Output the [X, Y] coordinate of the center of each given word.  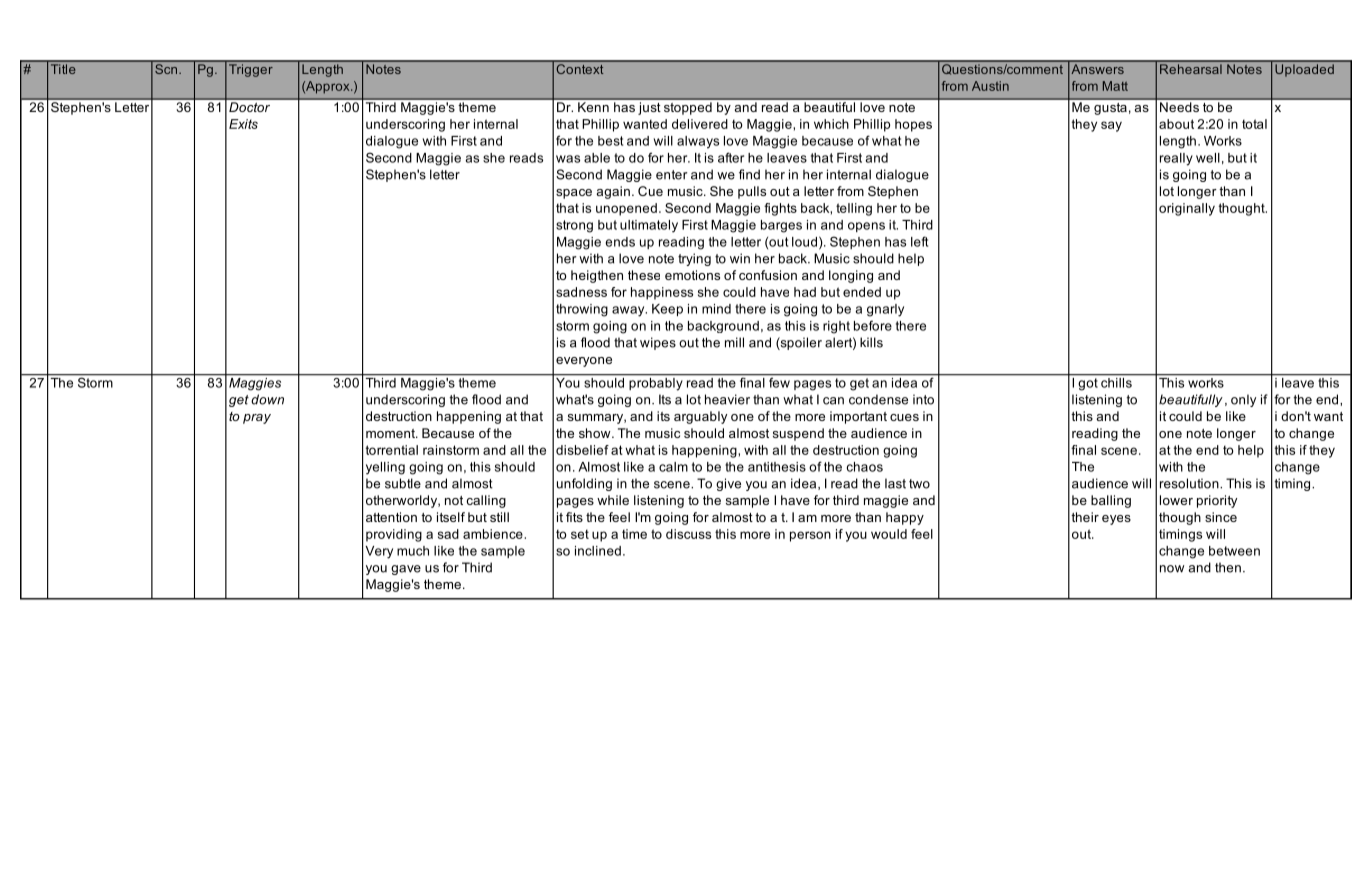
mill [734, 342]
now [1172, 569]
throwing [582, 310]
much [413, 551]
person [810, 536]
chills [1116, 381]
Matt [1115, 86]
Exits [243, 124]
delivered [700, 124]
